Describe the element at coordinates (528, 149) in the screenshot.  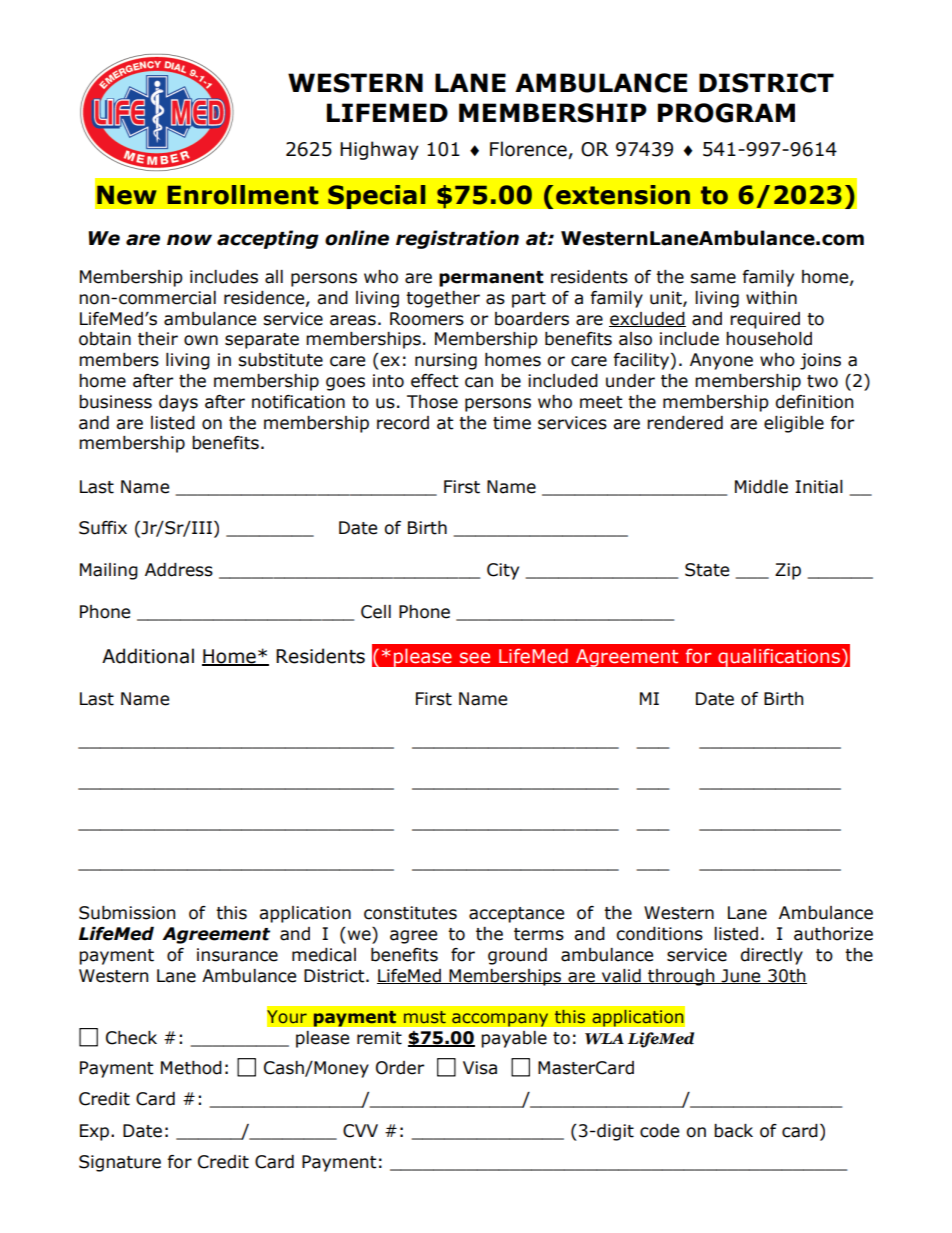
I see `Florence` at that location.
